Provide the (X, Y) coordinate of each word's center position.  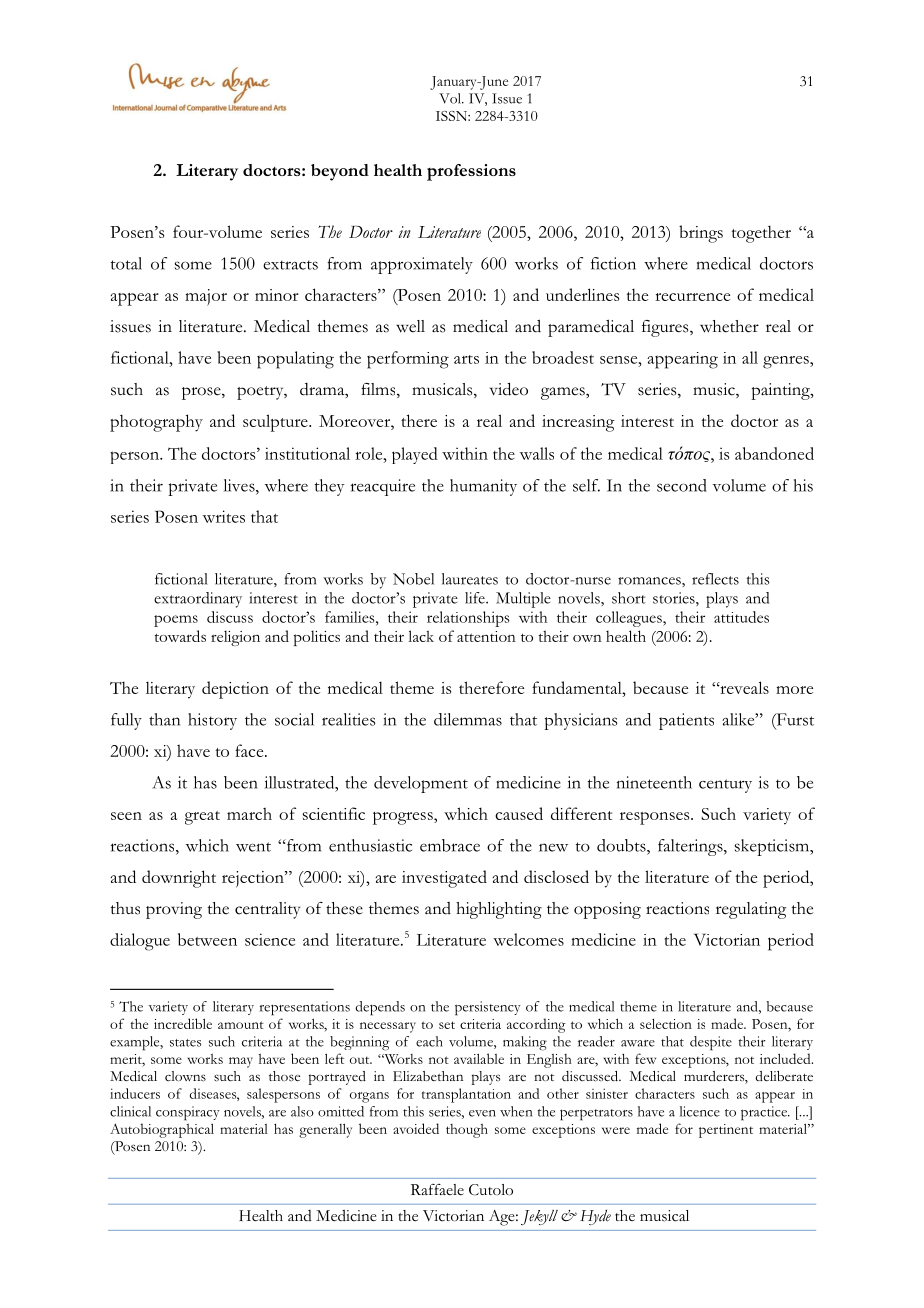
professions (471, 172)
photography (156, 423)
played (415, 455)
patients (686, 721)
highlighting (499, 910)
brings (701, 234)
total (126, 263)
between (207, 939)
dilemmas (468, 719)
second (682, 485)
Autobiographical (162, 1130)
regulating (751, 910)
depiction (235, 690)
